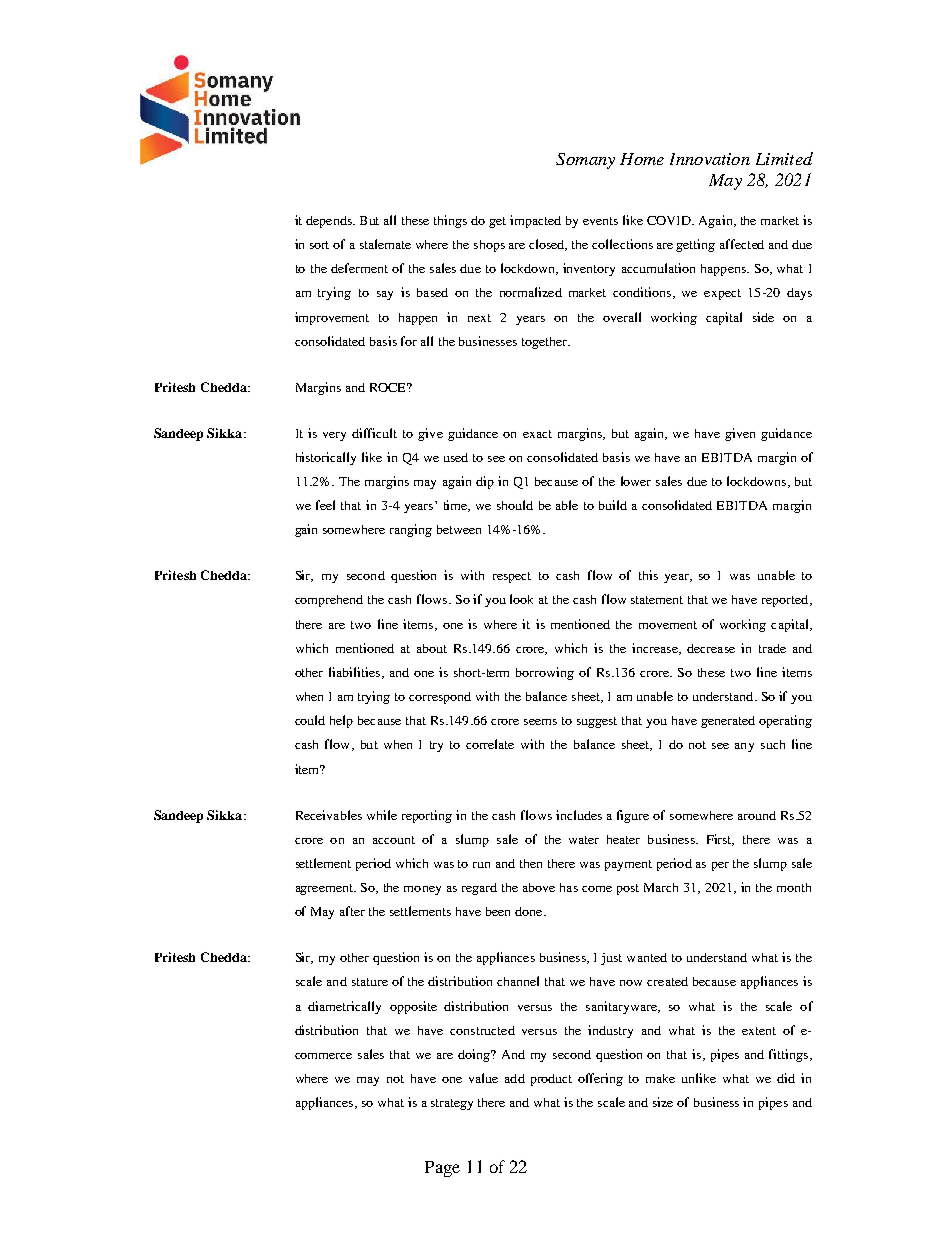 The width and height of the document is (952, 1233). Describe the element at coordinates (330, 222) in the document. I see `depends` at that location.
